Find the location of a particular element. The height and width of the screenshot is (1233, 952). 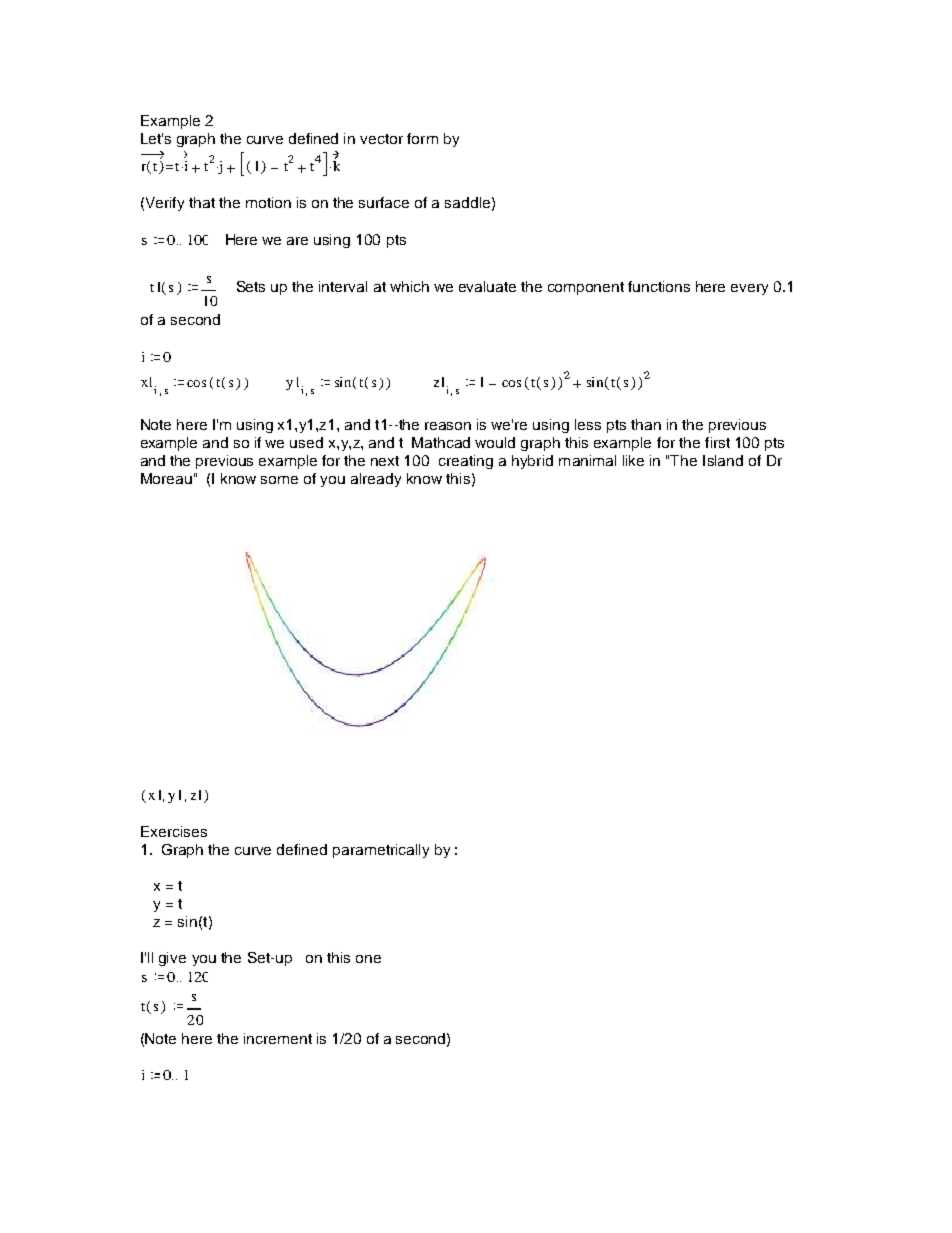

used is located at coordinates (306, 442).
